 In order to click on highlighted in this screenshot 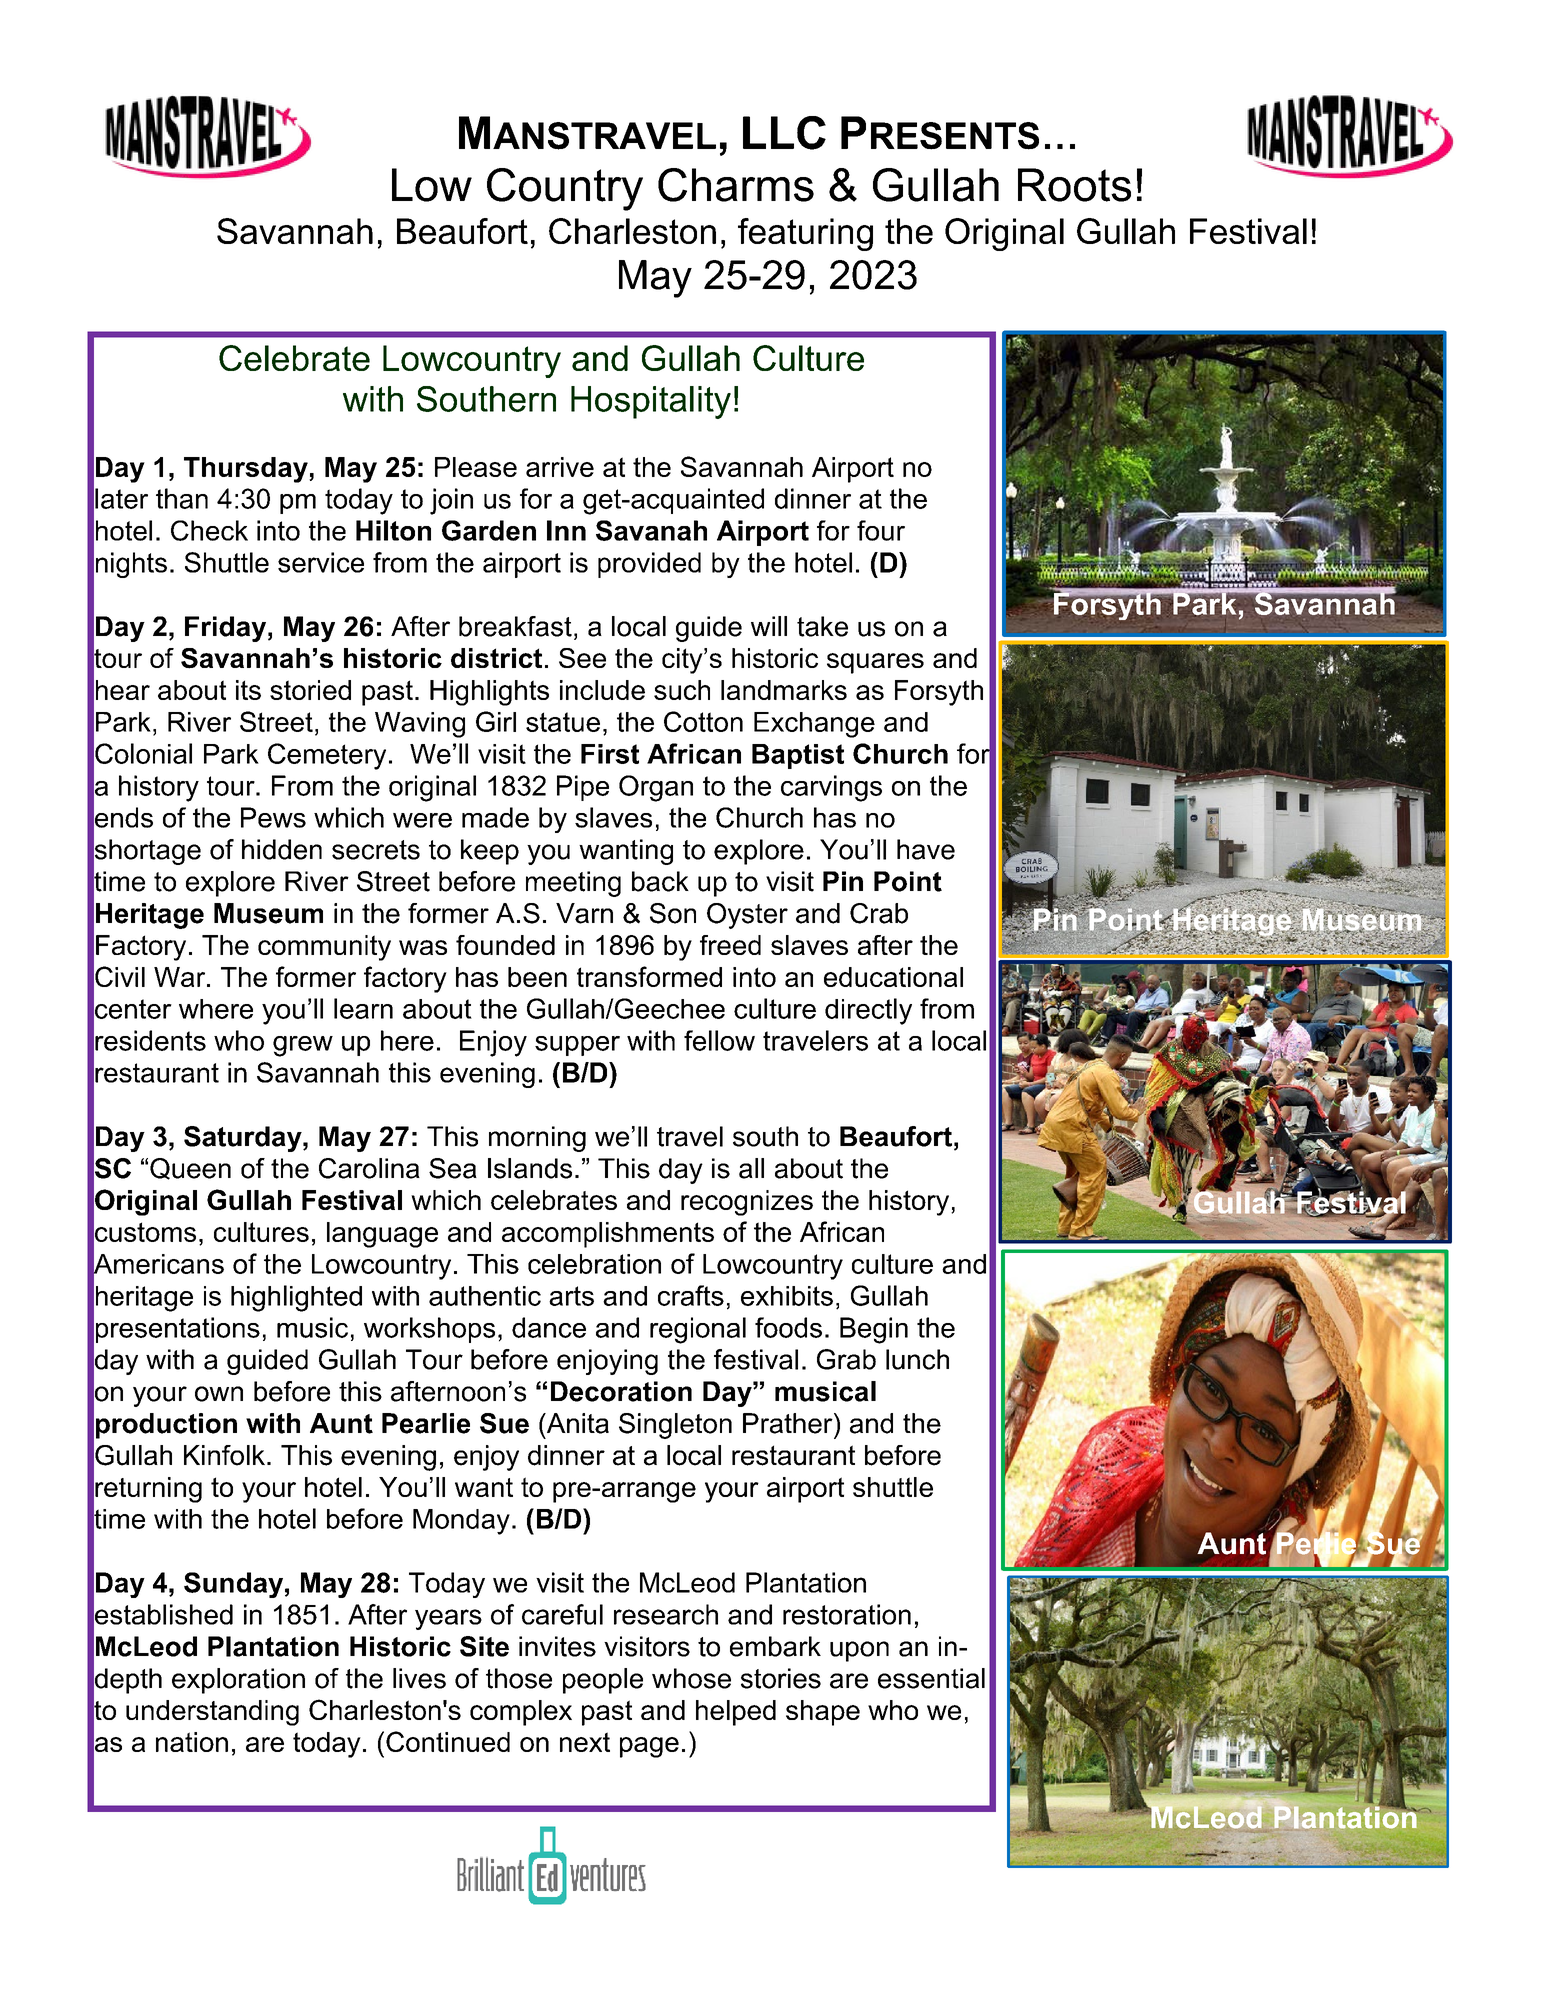, I will do `click(296, 1298)`.
